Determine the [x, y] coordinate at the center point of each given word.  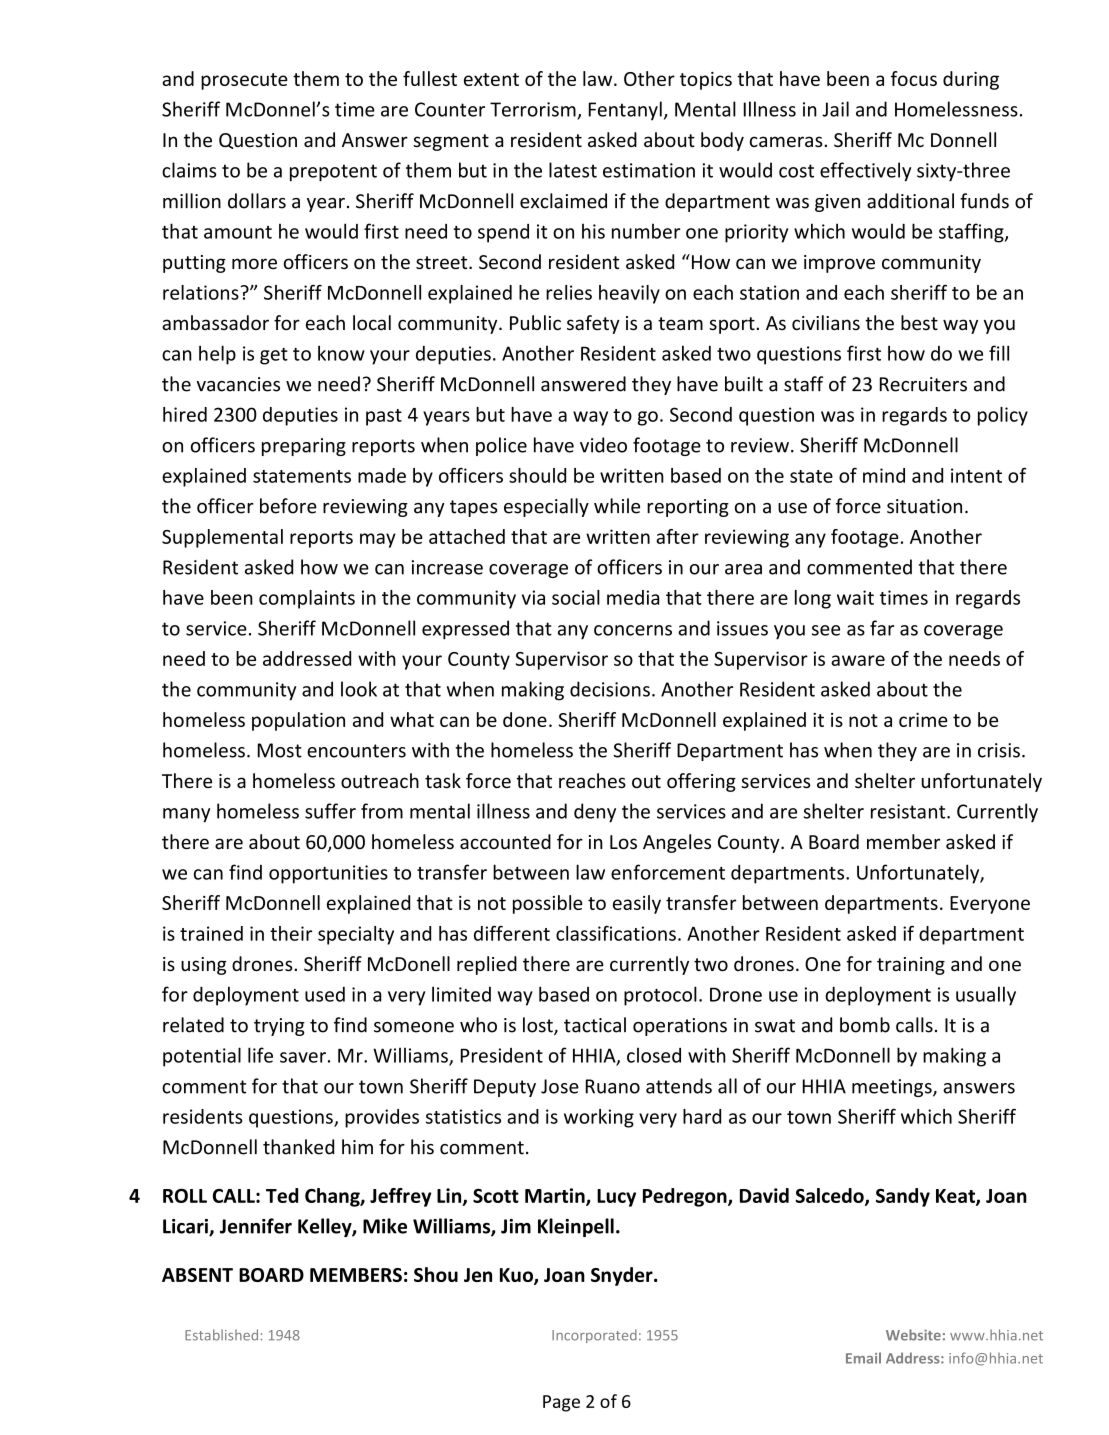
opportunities [328, 874]
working [599, 1118]
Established [221, 1335]
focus [914, 78]
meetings [893, 1088]
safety [593, 324]
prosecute [244, 81]
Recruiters [923, 384]
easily [637, 904]
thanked [298, 1147]
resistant [909, 811]
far [882, 628]
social [576, 597]
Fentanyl [625, 110]
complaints [307, 599]
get [274, 356]
